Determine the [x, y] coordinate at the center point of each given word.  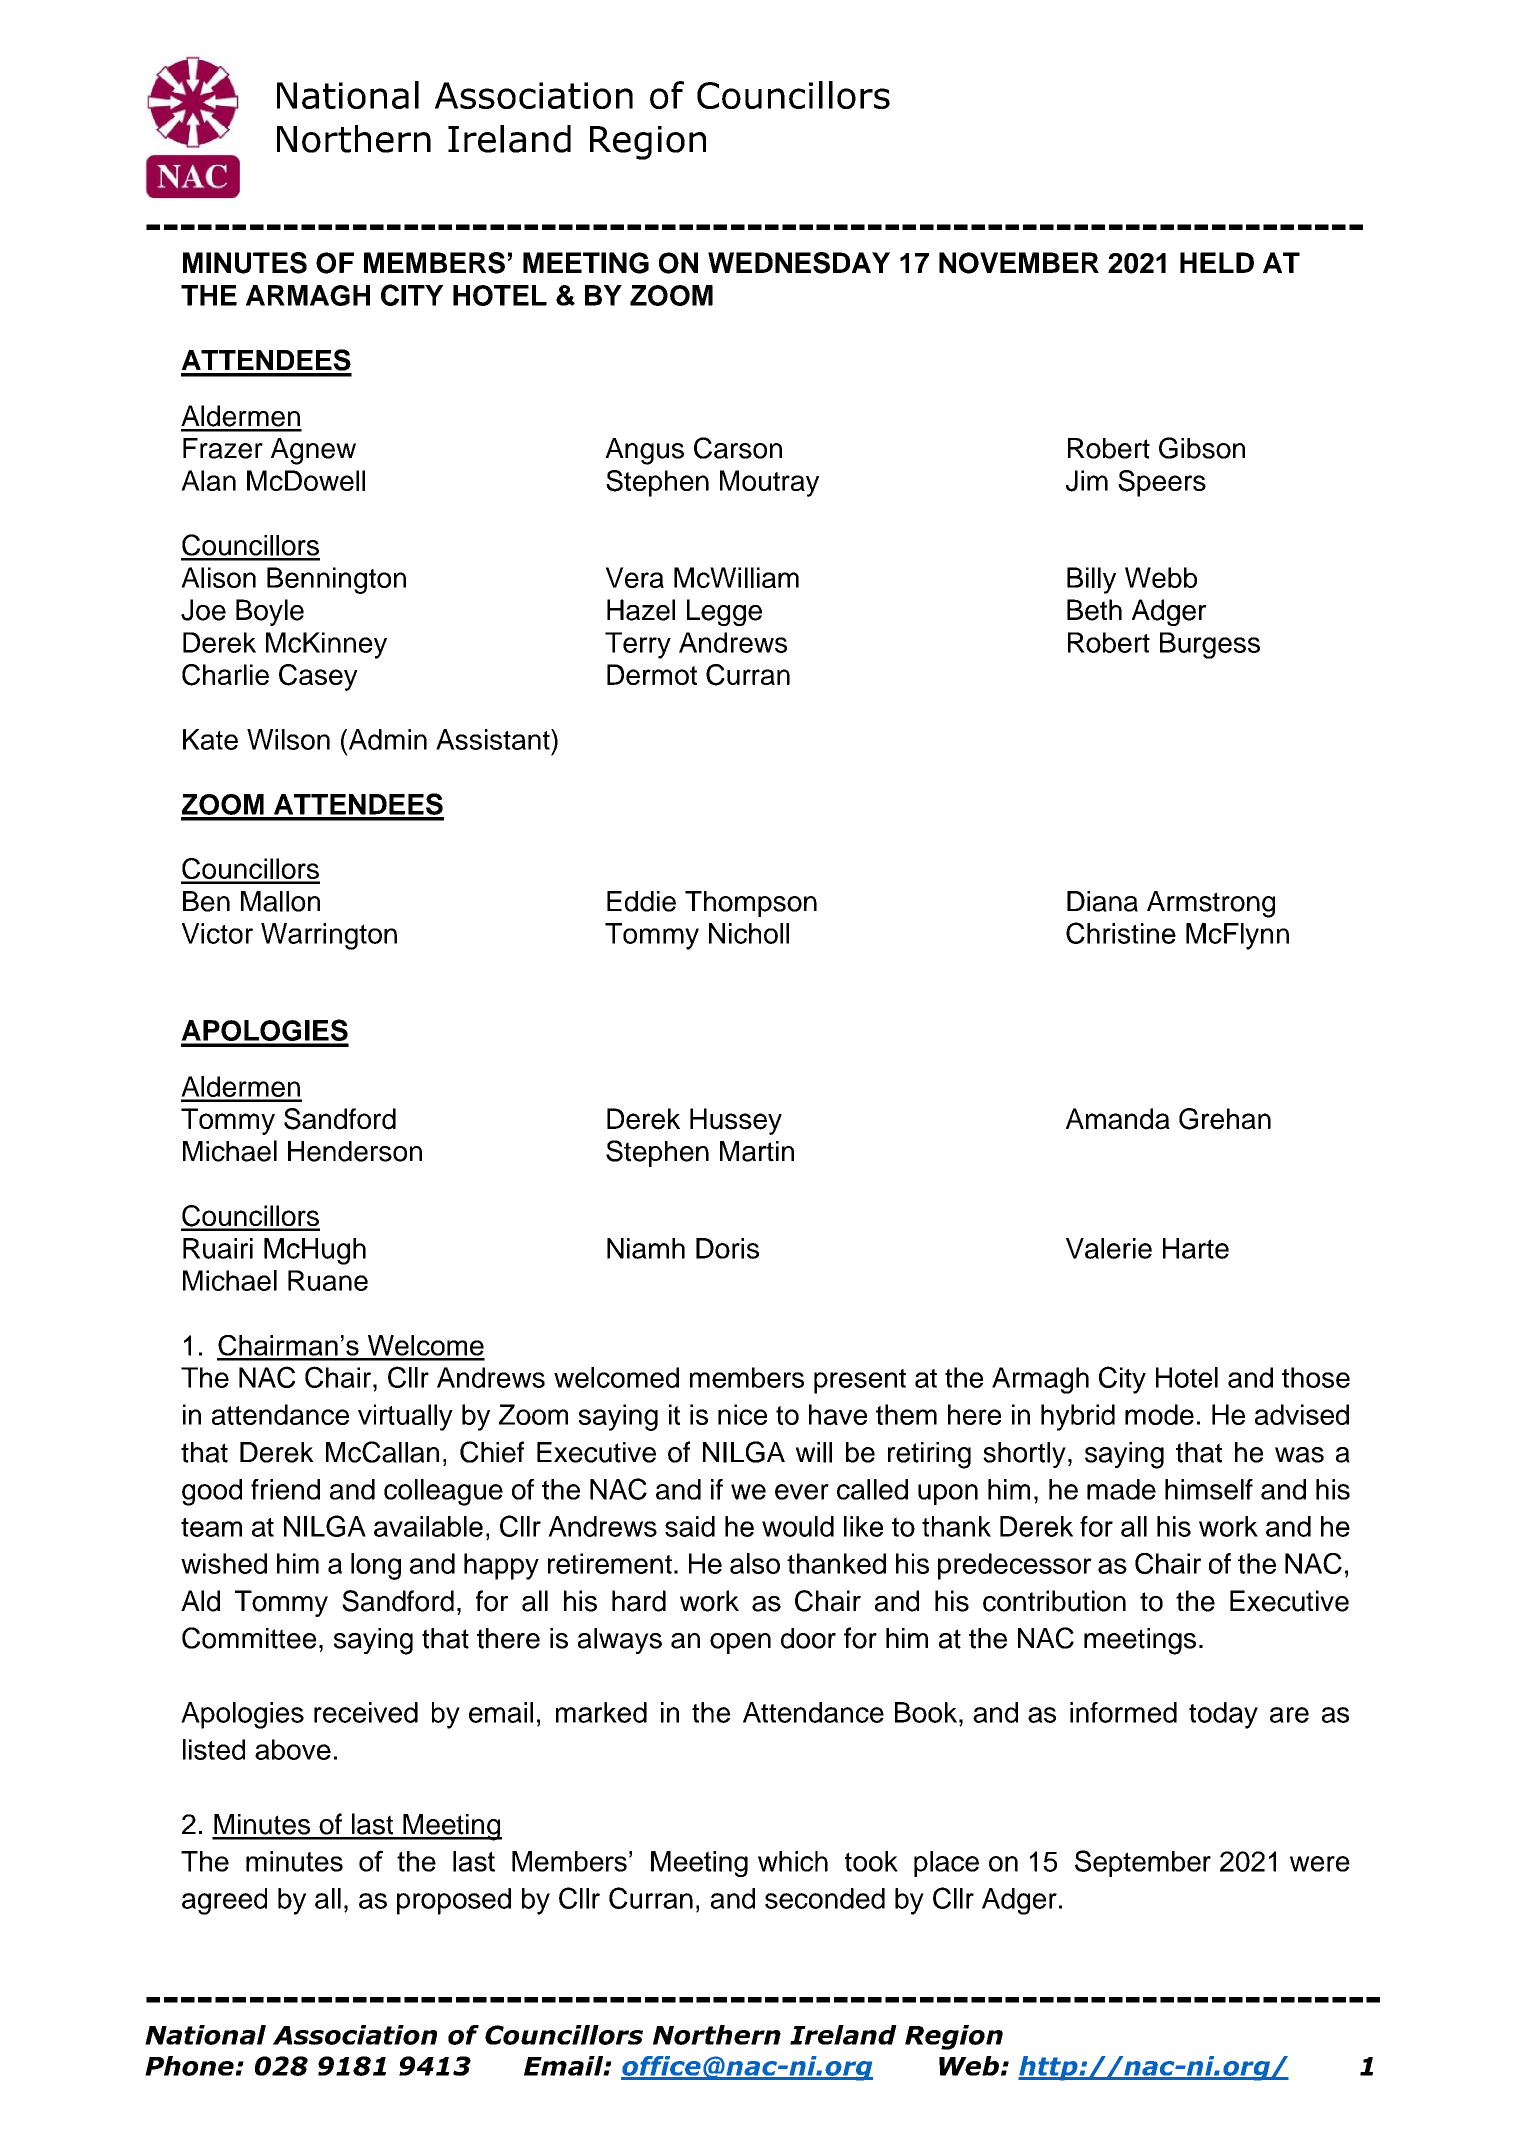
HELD [1217, 262]
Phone [189, 2066]
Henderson [355, 1151]
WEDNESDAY [799, 263]
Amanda [1118, 1119]
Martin [757, 1151]
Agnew [313, 451]
